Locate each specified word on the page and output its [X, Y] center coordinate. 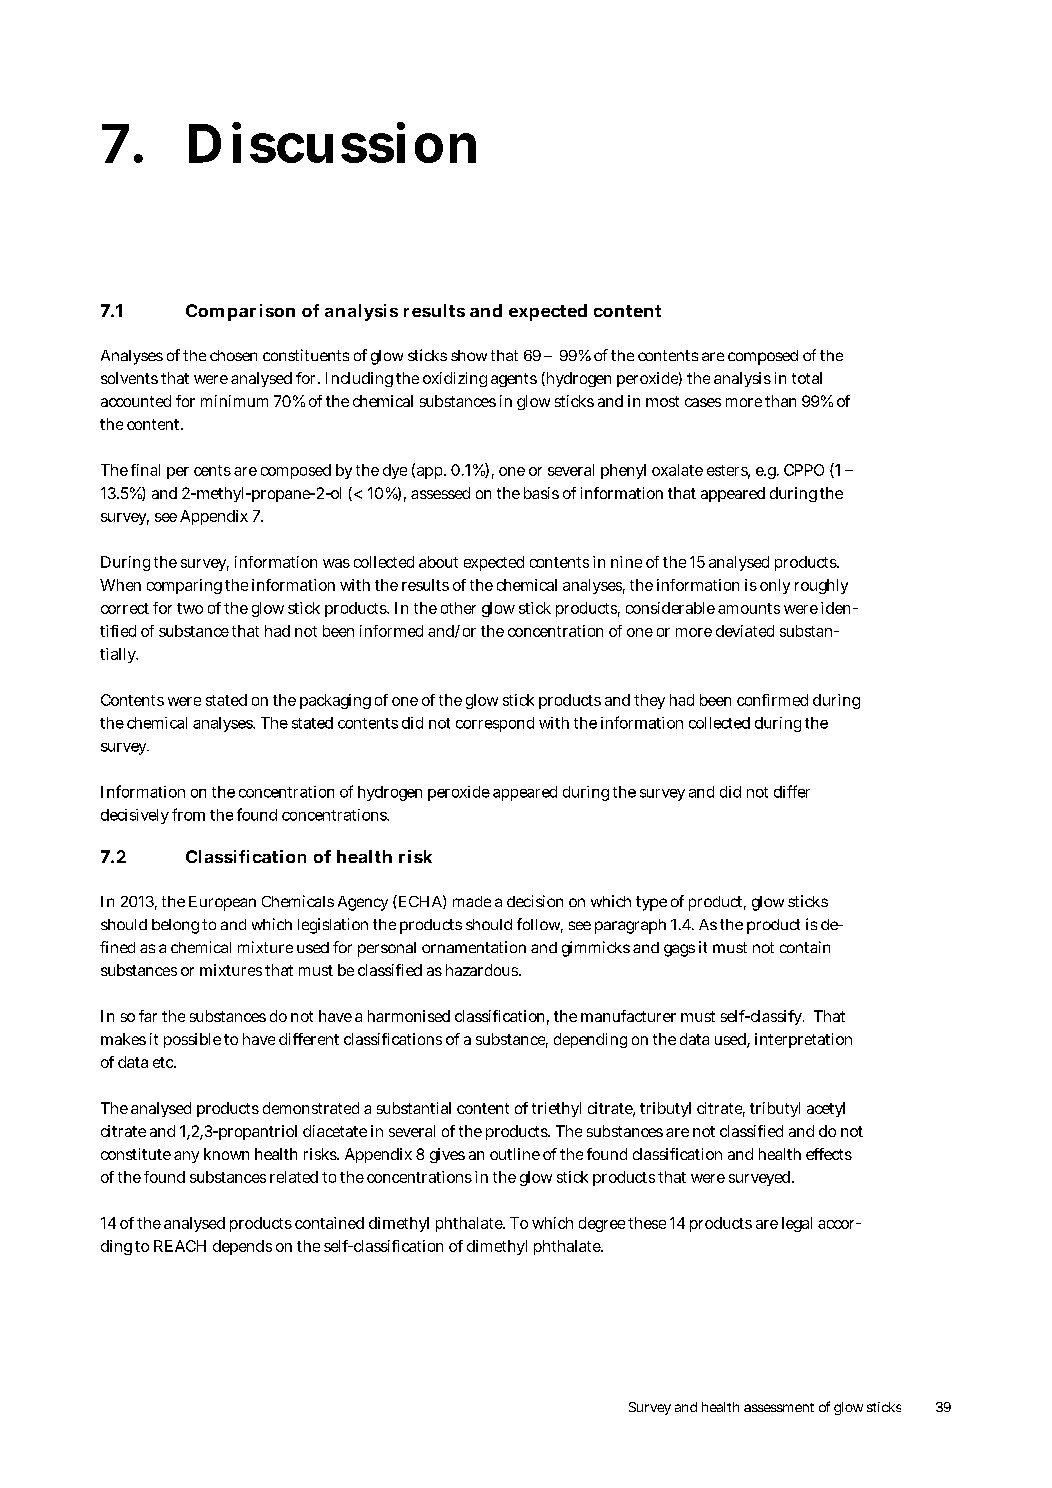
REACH [180, 1246]
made [472, 901]
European [222, 903]
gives [447, 1155]
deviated [745, 631]
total [807, 378]
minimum [234, 401]
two [190, 608]
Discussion [332, 142]
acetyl [826, 1109]
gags [679, 950]
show [469, 355]
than [780, 401]
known [226, 1154]
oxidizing [455, 379]
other [458, 608]
